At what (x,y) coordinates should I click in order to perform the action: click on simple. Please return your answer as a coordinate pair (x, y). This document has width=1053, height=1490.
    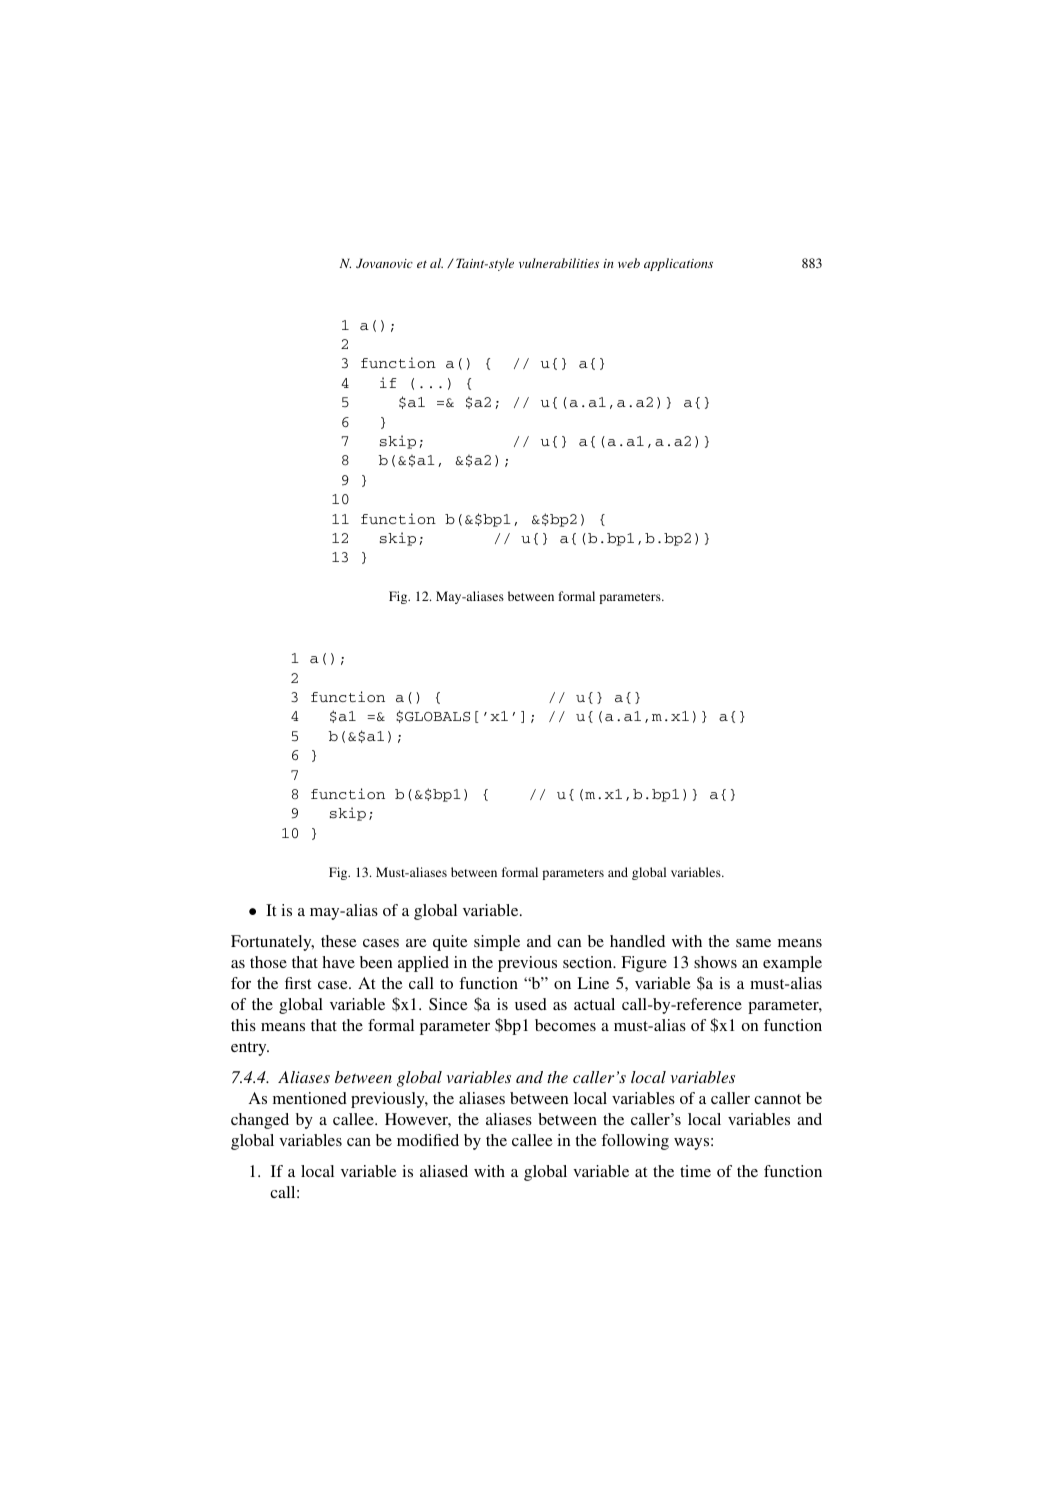
    Looking at the image, I should click on (497, 943).
